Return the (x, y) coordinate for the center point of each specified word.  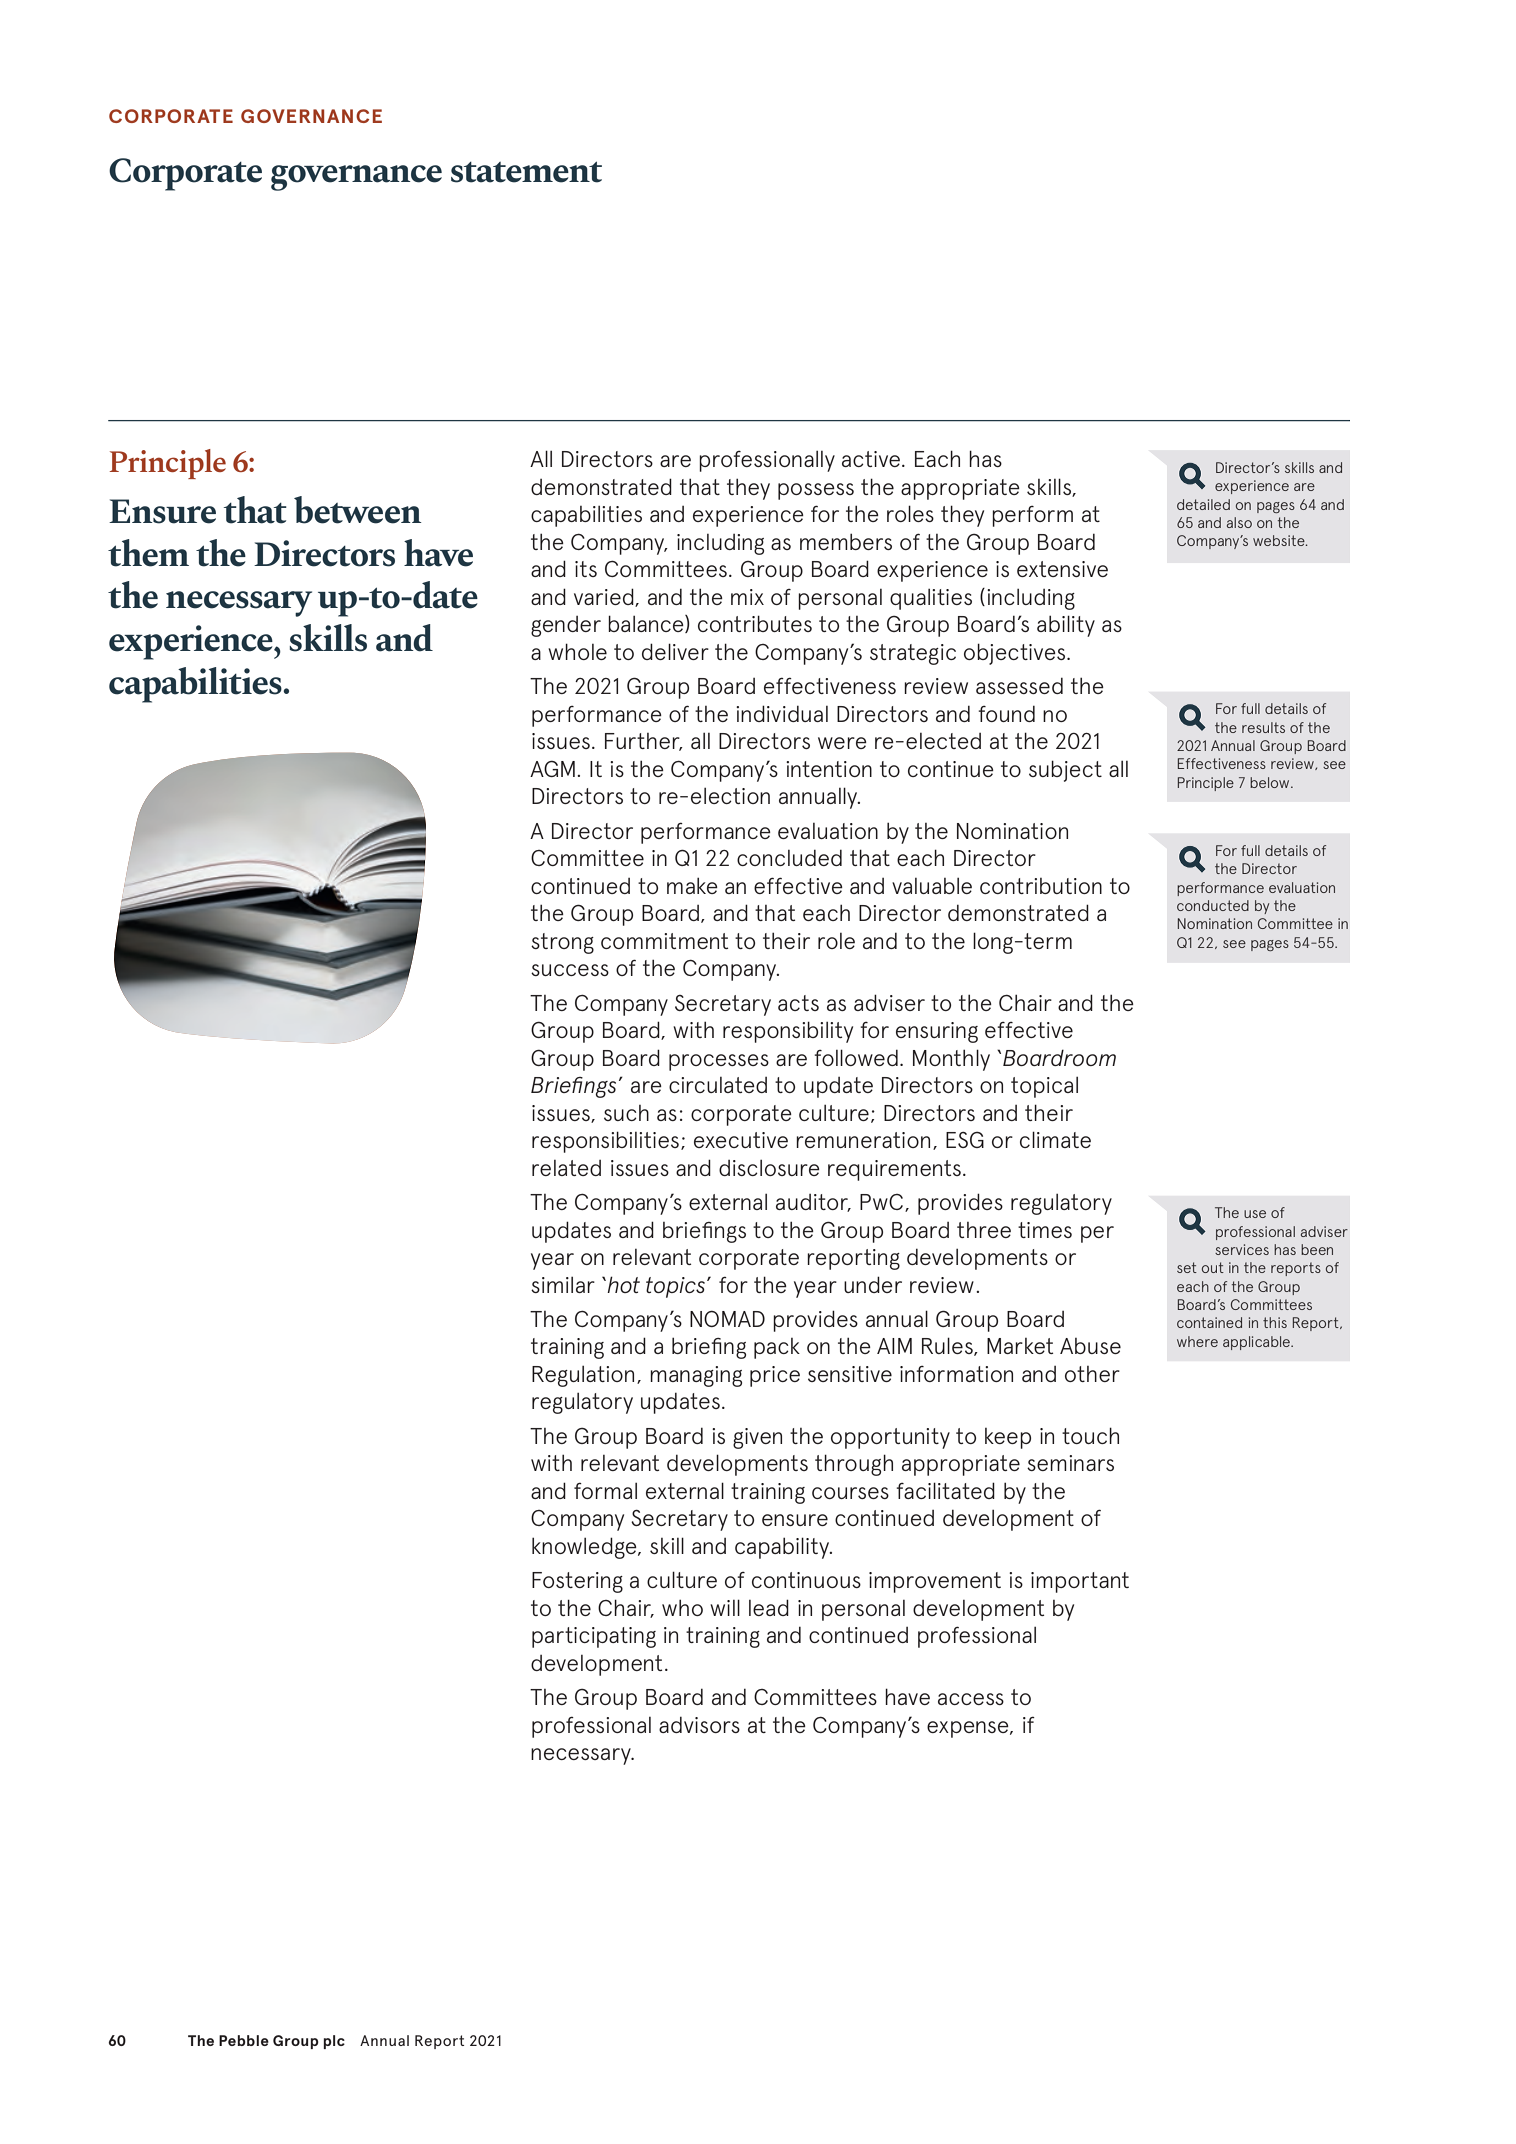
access (971, 1699)
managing (696, 1376)
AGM (552, 768)
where (1197, 1341)
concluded (789, 857)
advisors (699, 1724)
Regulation (583, 1376)
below (1271, 782)
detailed (1203, 504)
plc (334, 2042)
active (872, 459)
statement (526, 172)
